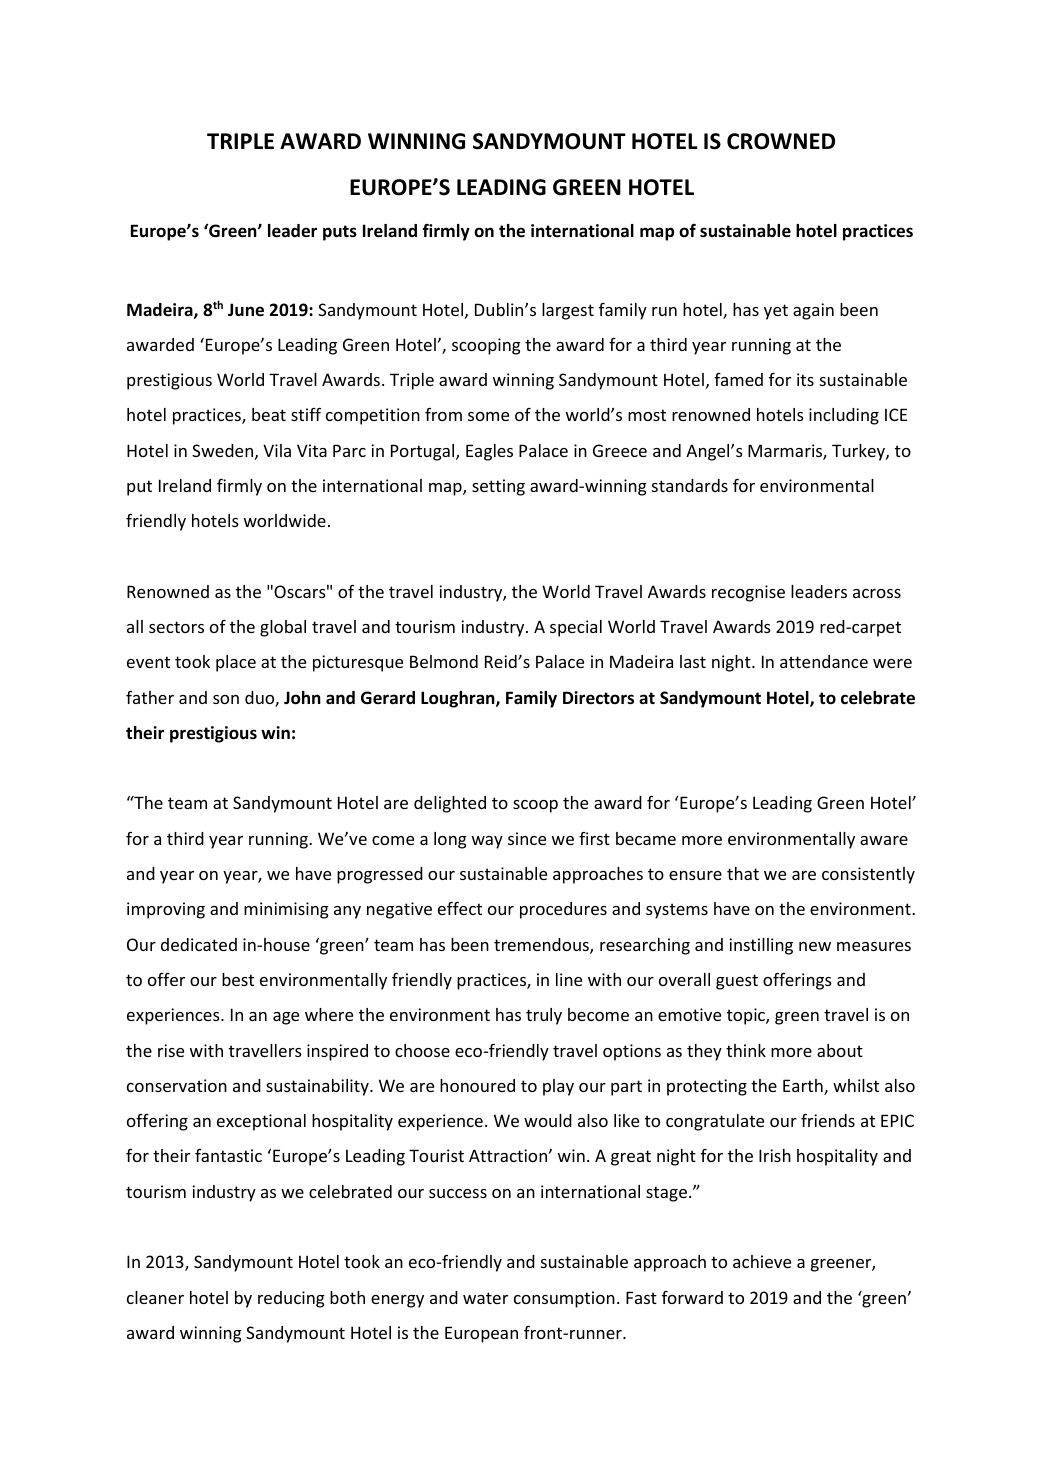 The width and height of the document is (1043, 1475). What do you see at coordinates (277, 450) in the document?
I see `Vila` at bounding box center [277, 450].
